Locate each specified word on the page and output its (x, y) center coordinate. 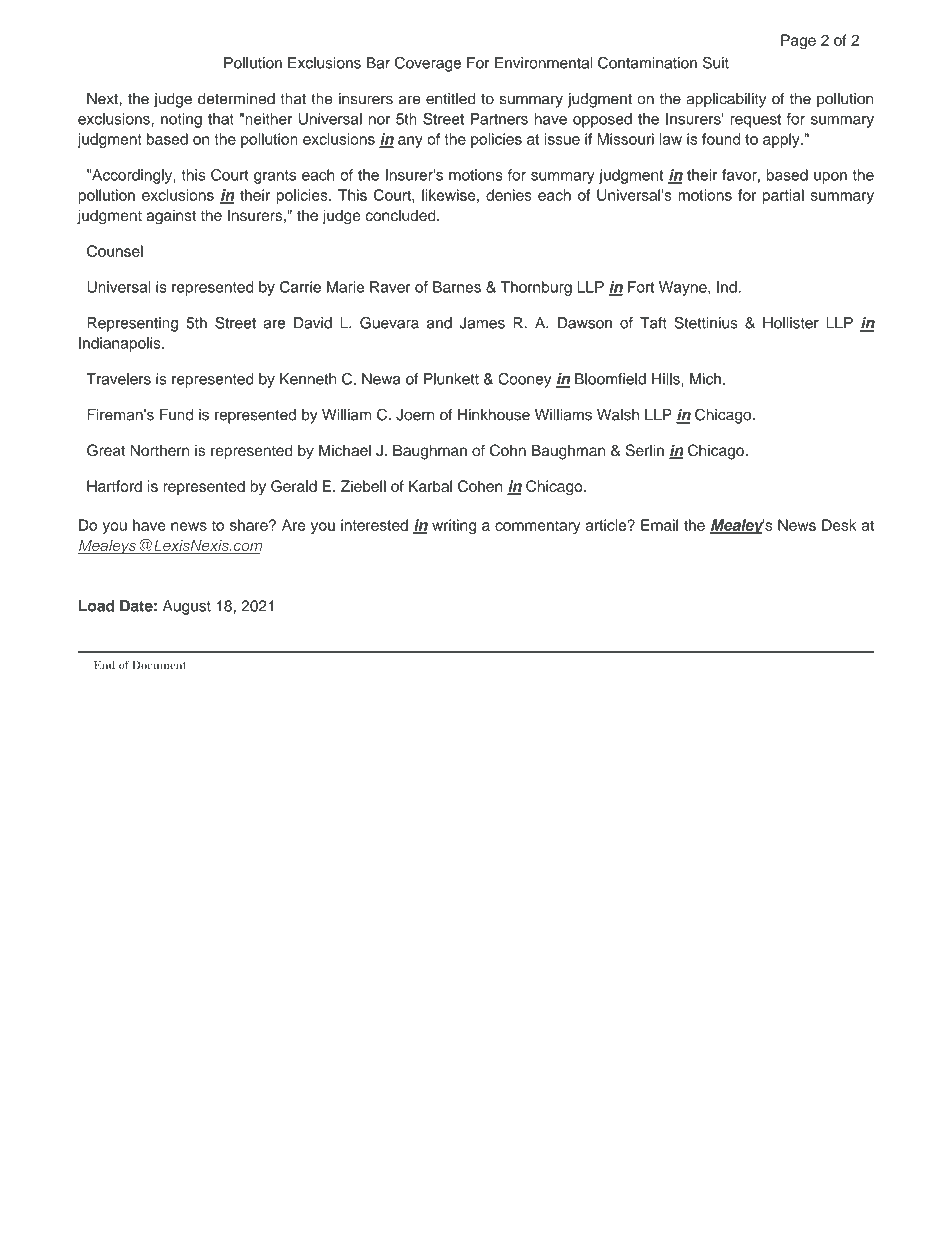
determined (236, 99)
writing (454, 526)
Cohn (508, 450)
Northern (160, 450)
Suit (716, 63)
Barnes (457, 287)
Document (159, 665)
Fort (641, 287)
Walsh (618, 415)
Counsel (115, 251)
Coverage (428, 64)
